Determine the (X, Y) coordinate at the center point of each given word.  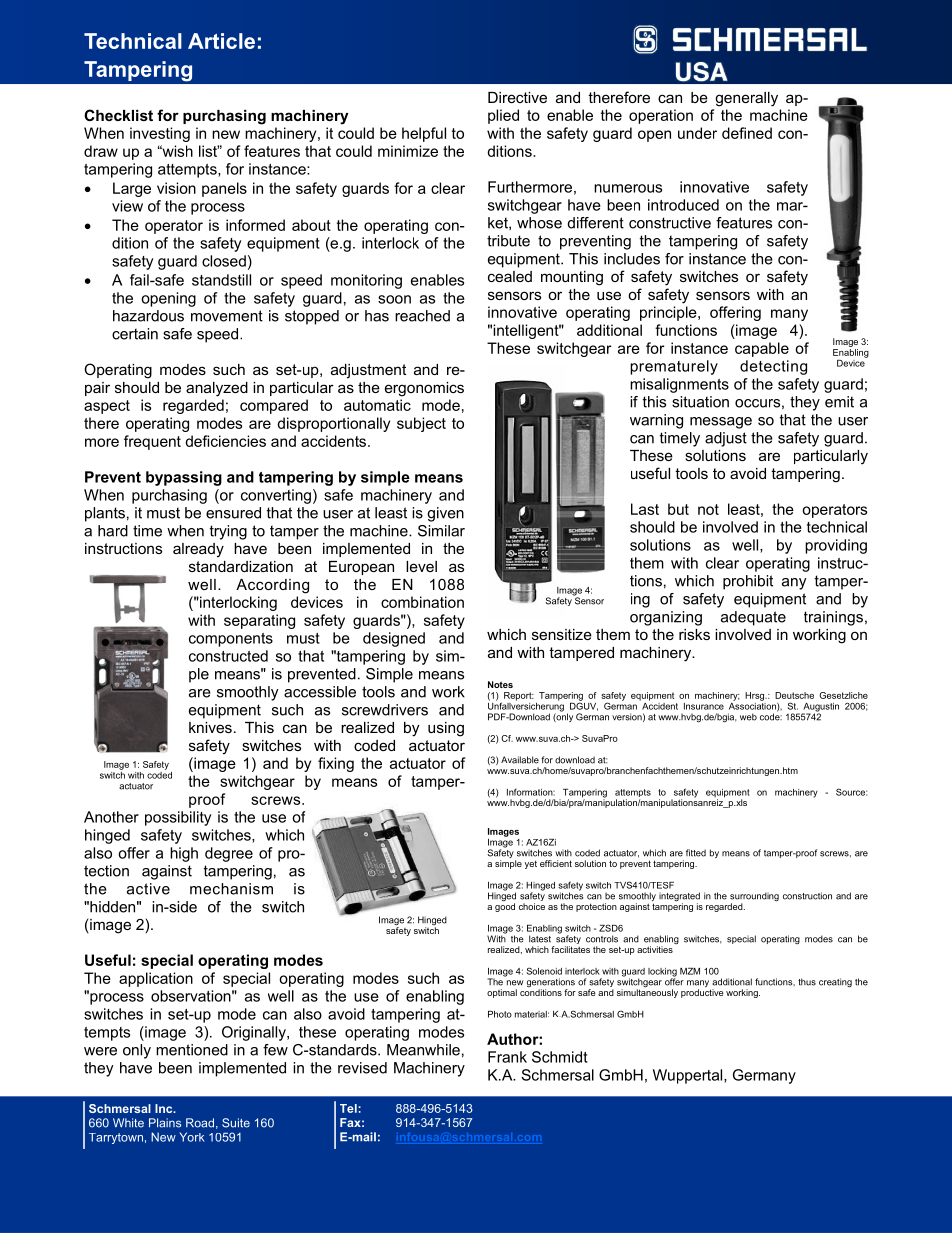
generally (746, 99)
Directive (517, 97)
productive (702, 993)
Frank (507, 1057)
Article (221, 41)
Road (200, 1123)
